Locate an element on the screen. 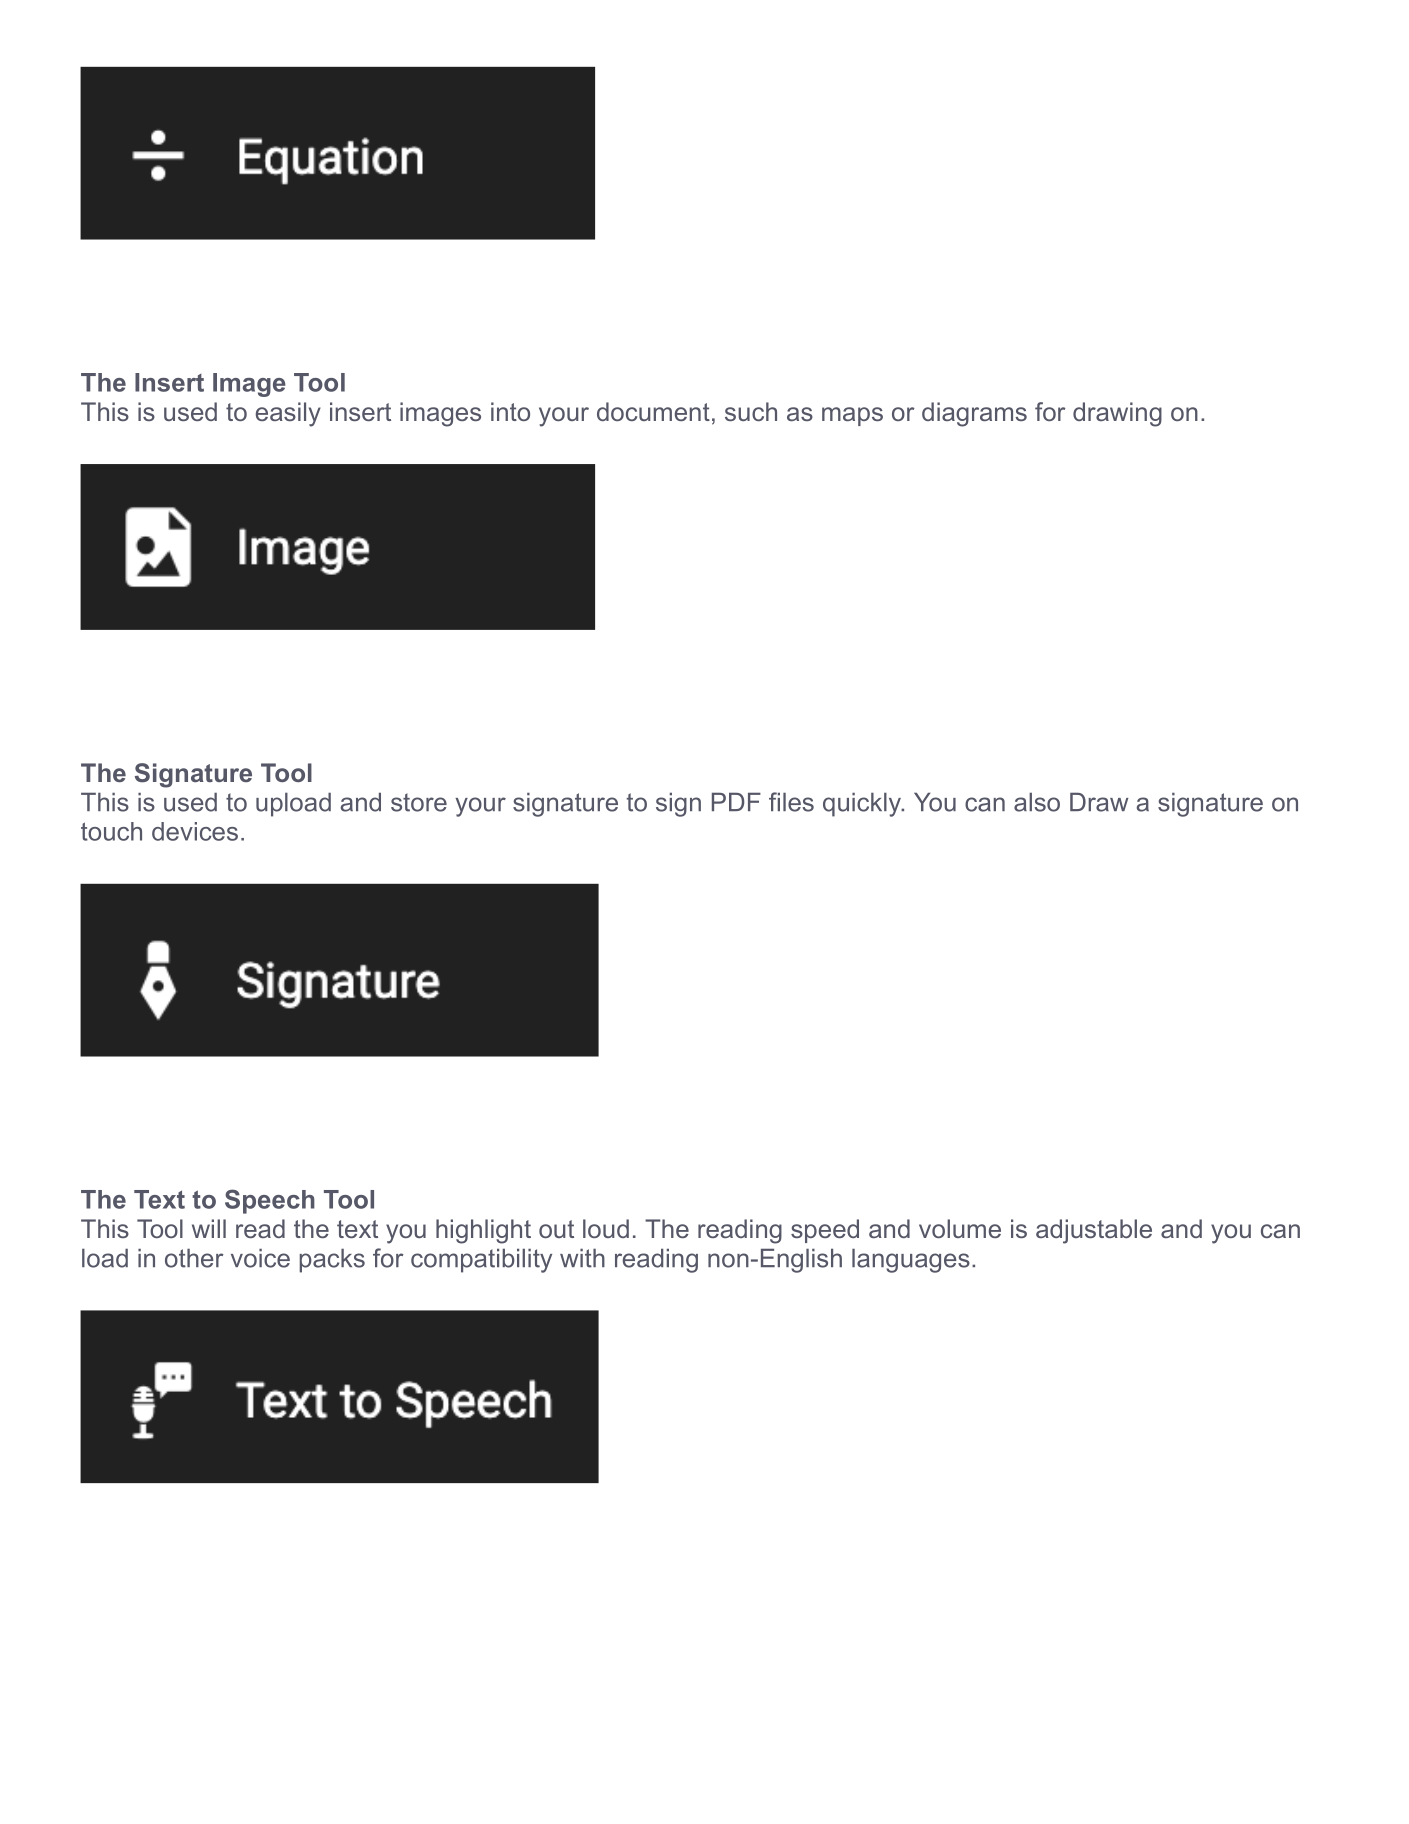  loud is located at coordinates (606, 1228).
